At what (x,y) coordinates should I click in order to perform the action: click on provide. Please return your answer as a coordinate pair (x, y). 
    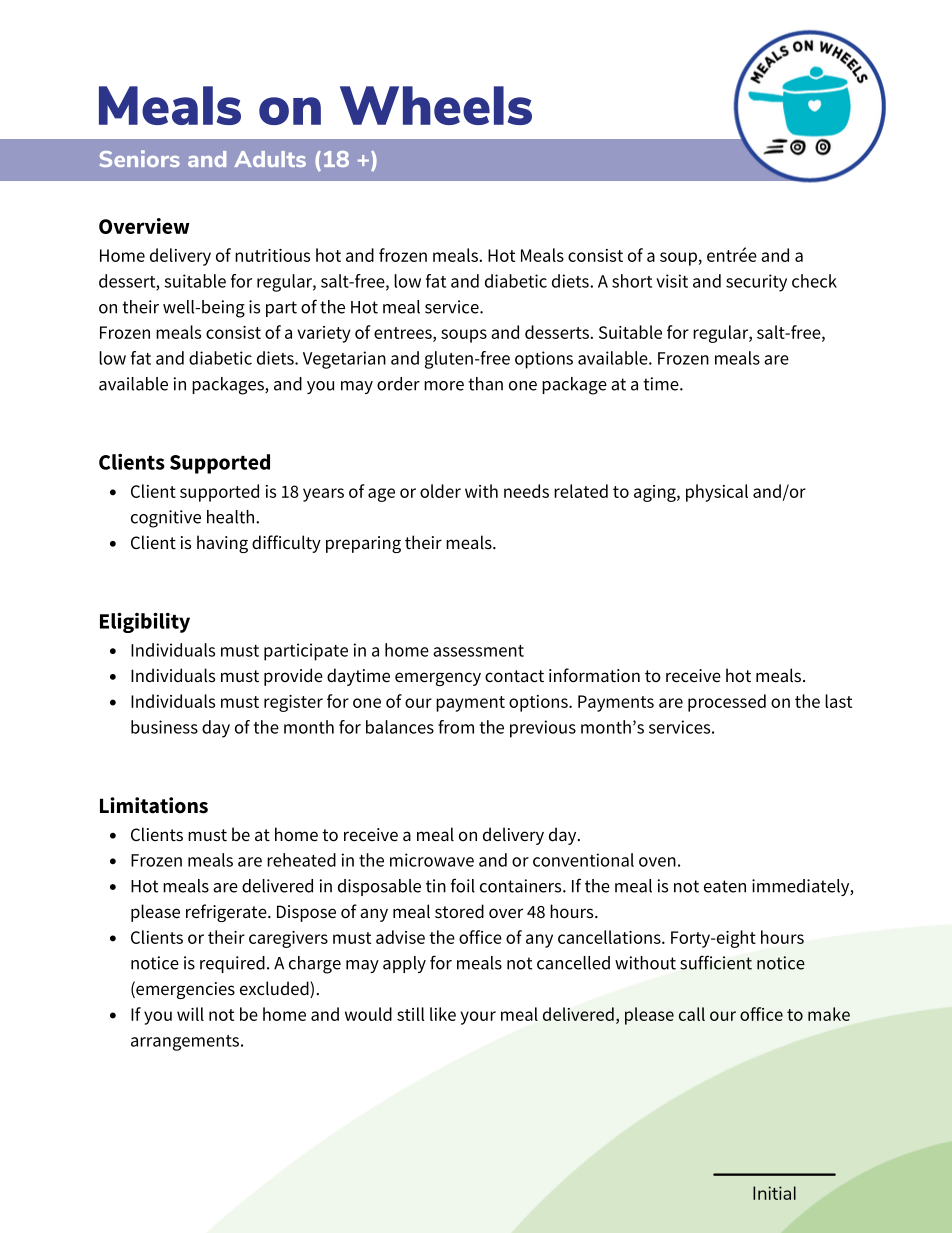
    Looking at the image, I should click on (293, 677).
